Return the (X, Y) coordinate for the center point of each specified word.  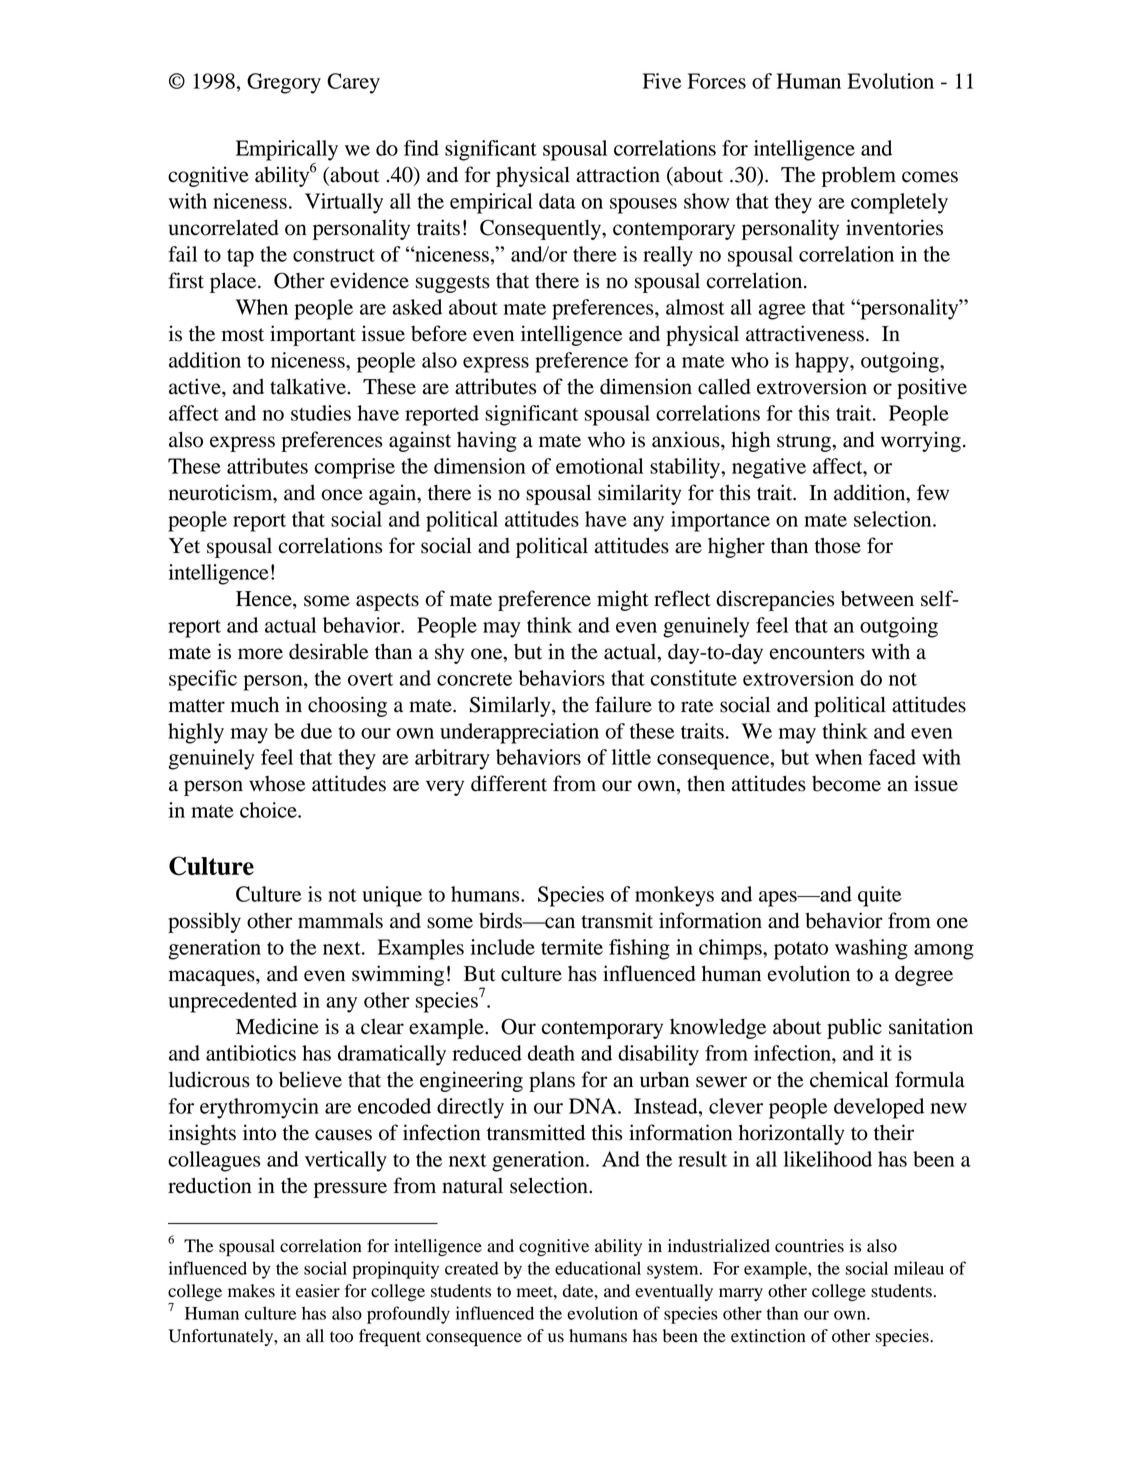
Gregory (284, 83)
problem (859, 176)
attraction (618, 174)
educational (598, 1268)
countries (809, 1246)
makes (251, 1291)
